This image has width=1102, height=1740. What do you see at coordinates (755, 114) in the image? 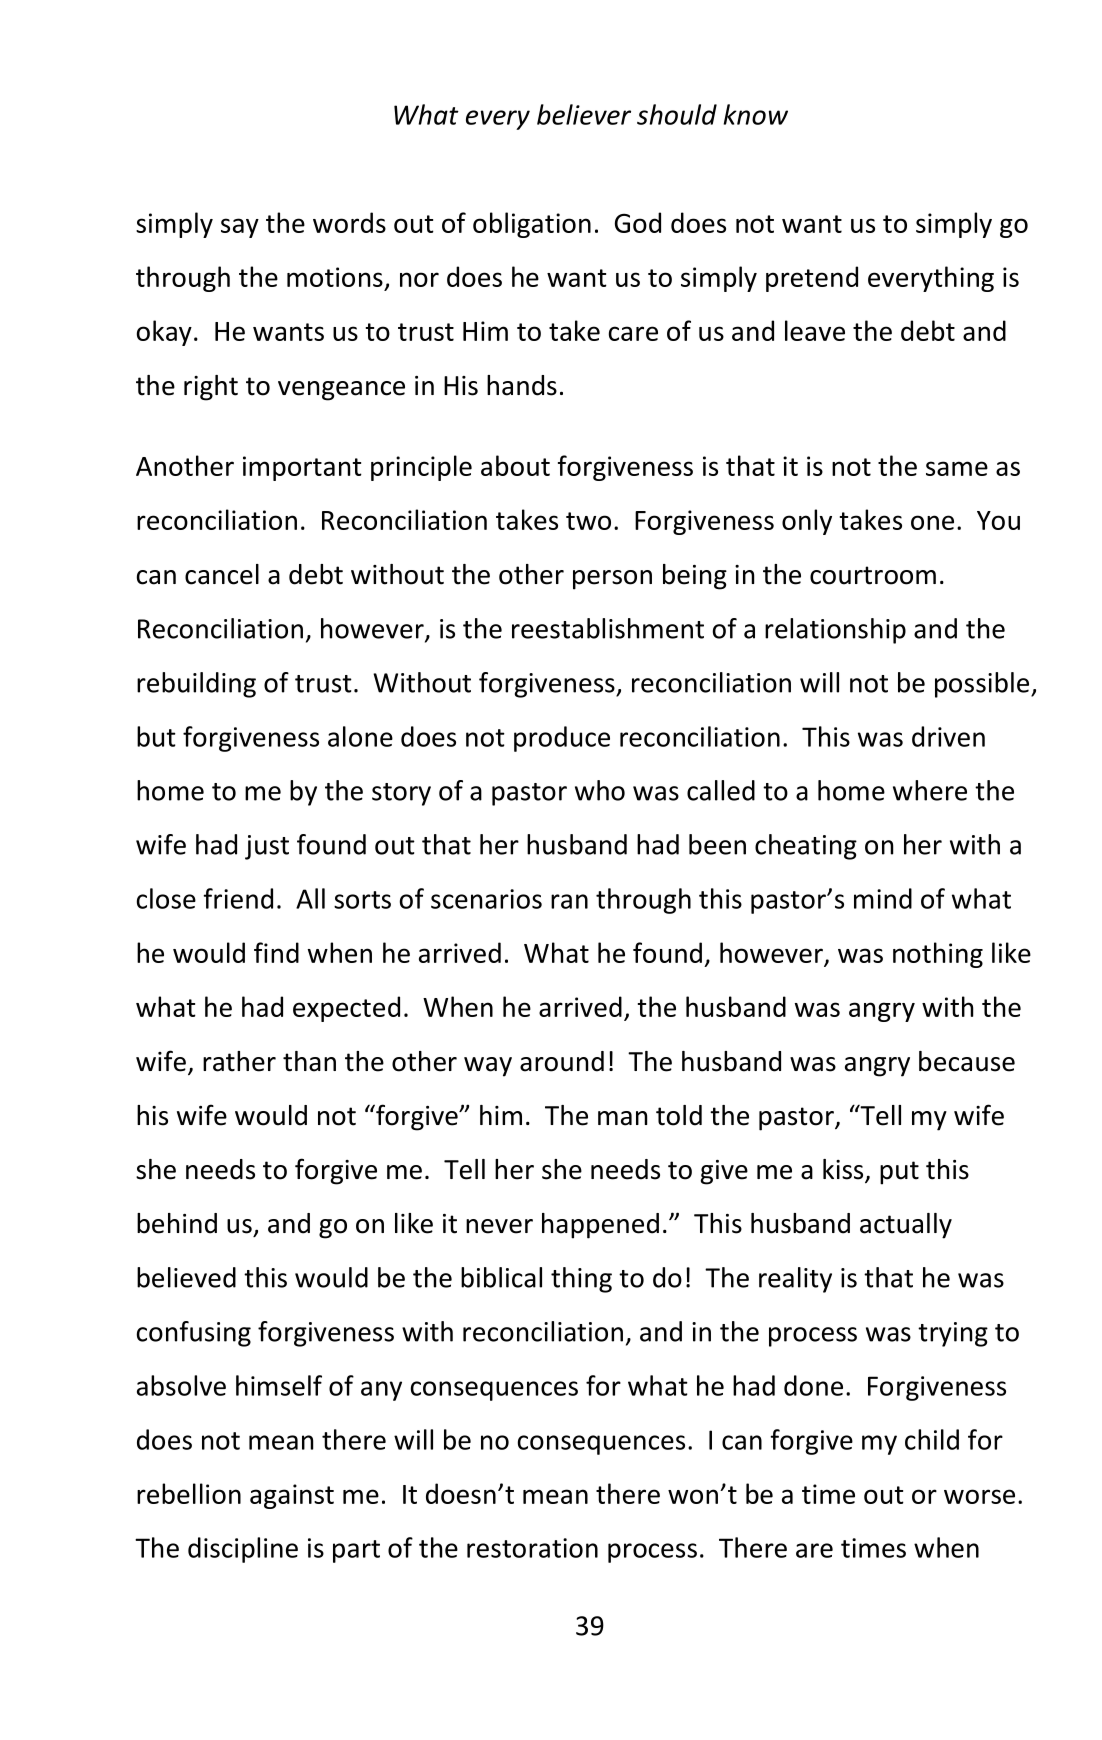
I see `know` at bounding box center [755, 114].
